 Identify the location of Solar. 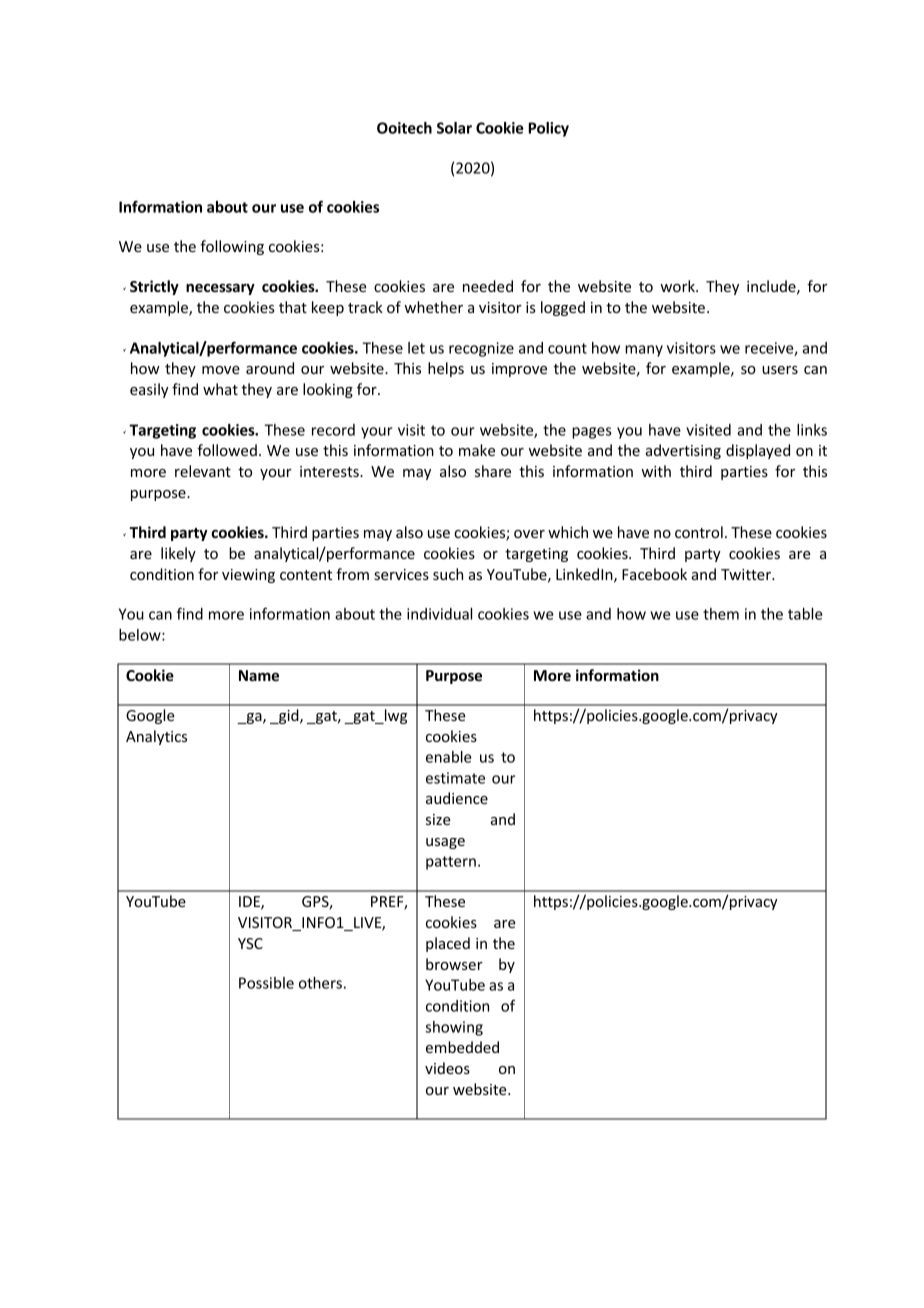
(454, 128).
